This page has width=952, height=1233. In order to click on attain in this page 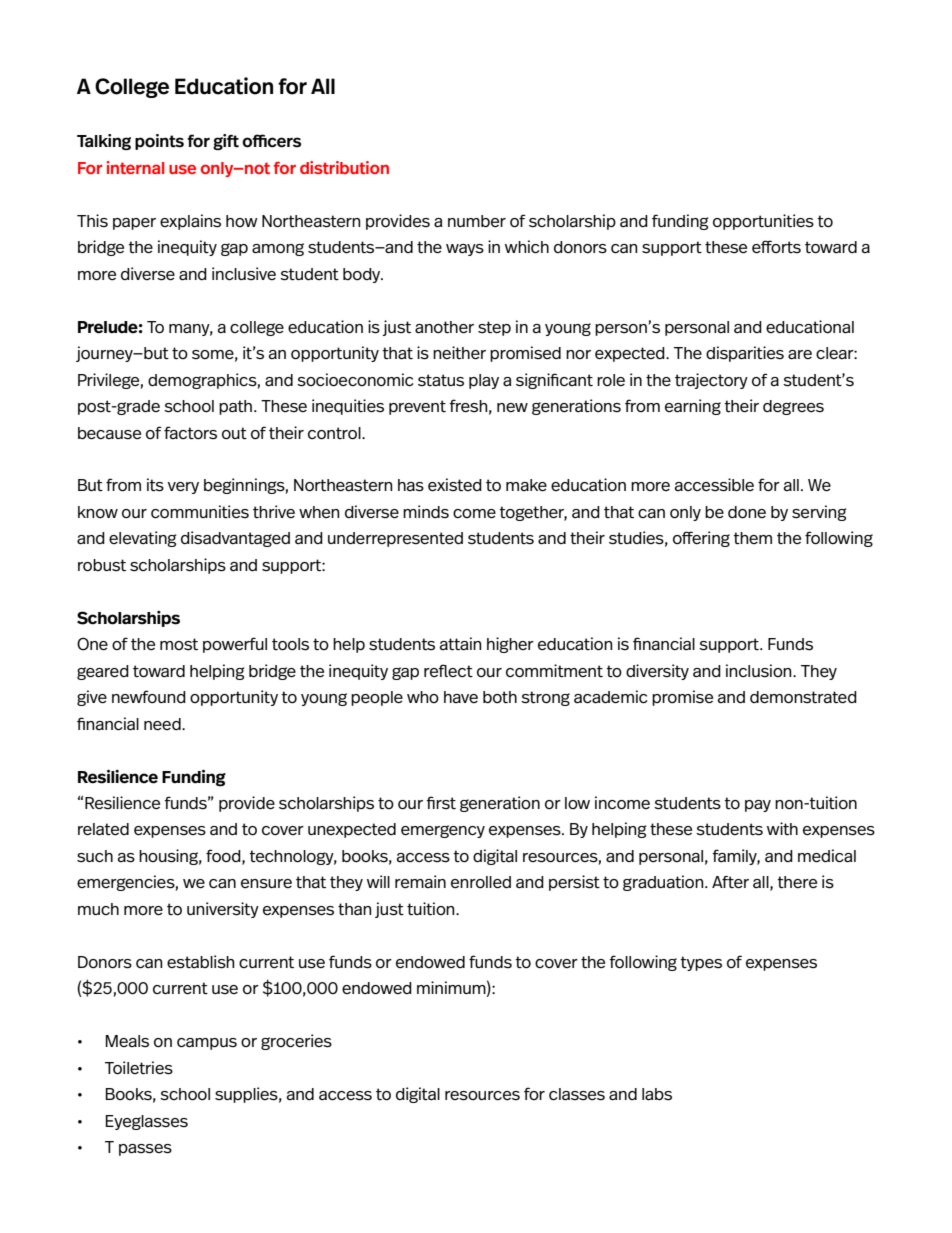, I will do `click(461, 644)`.
